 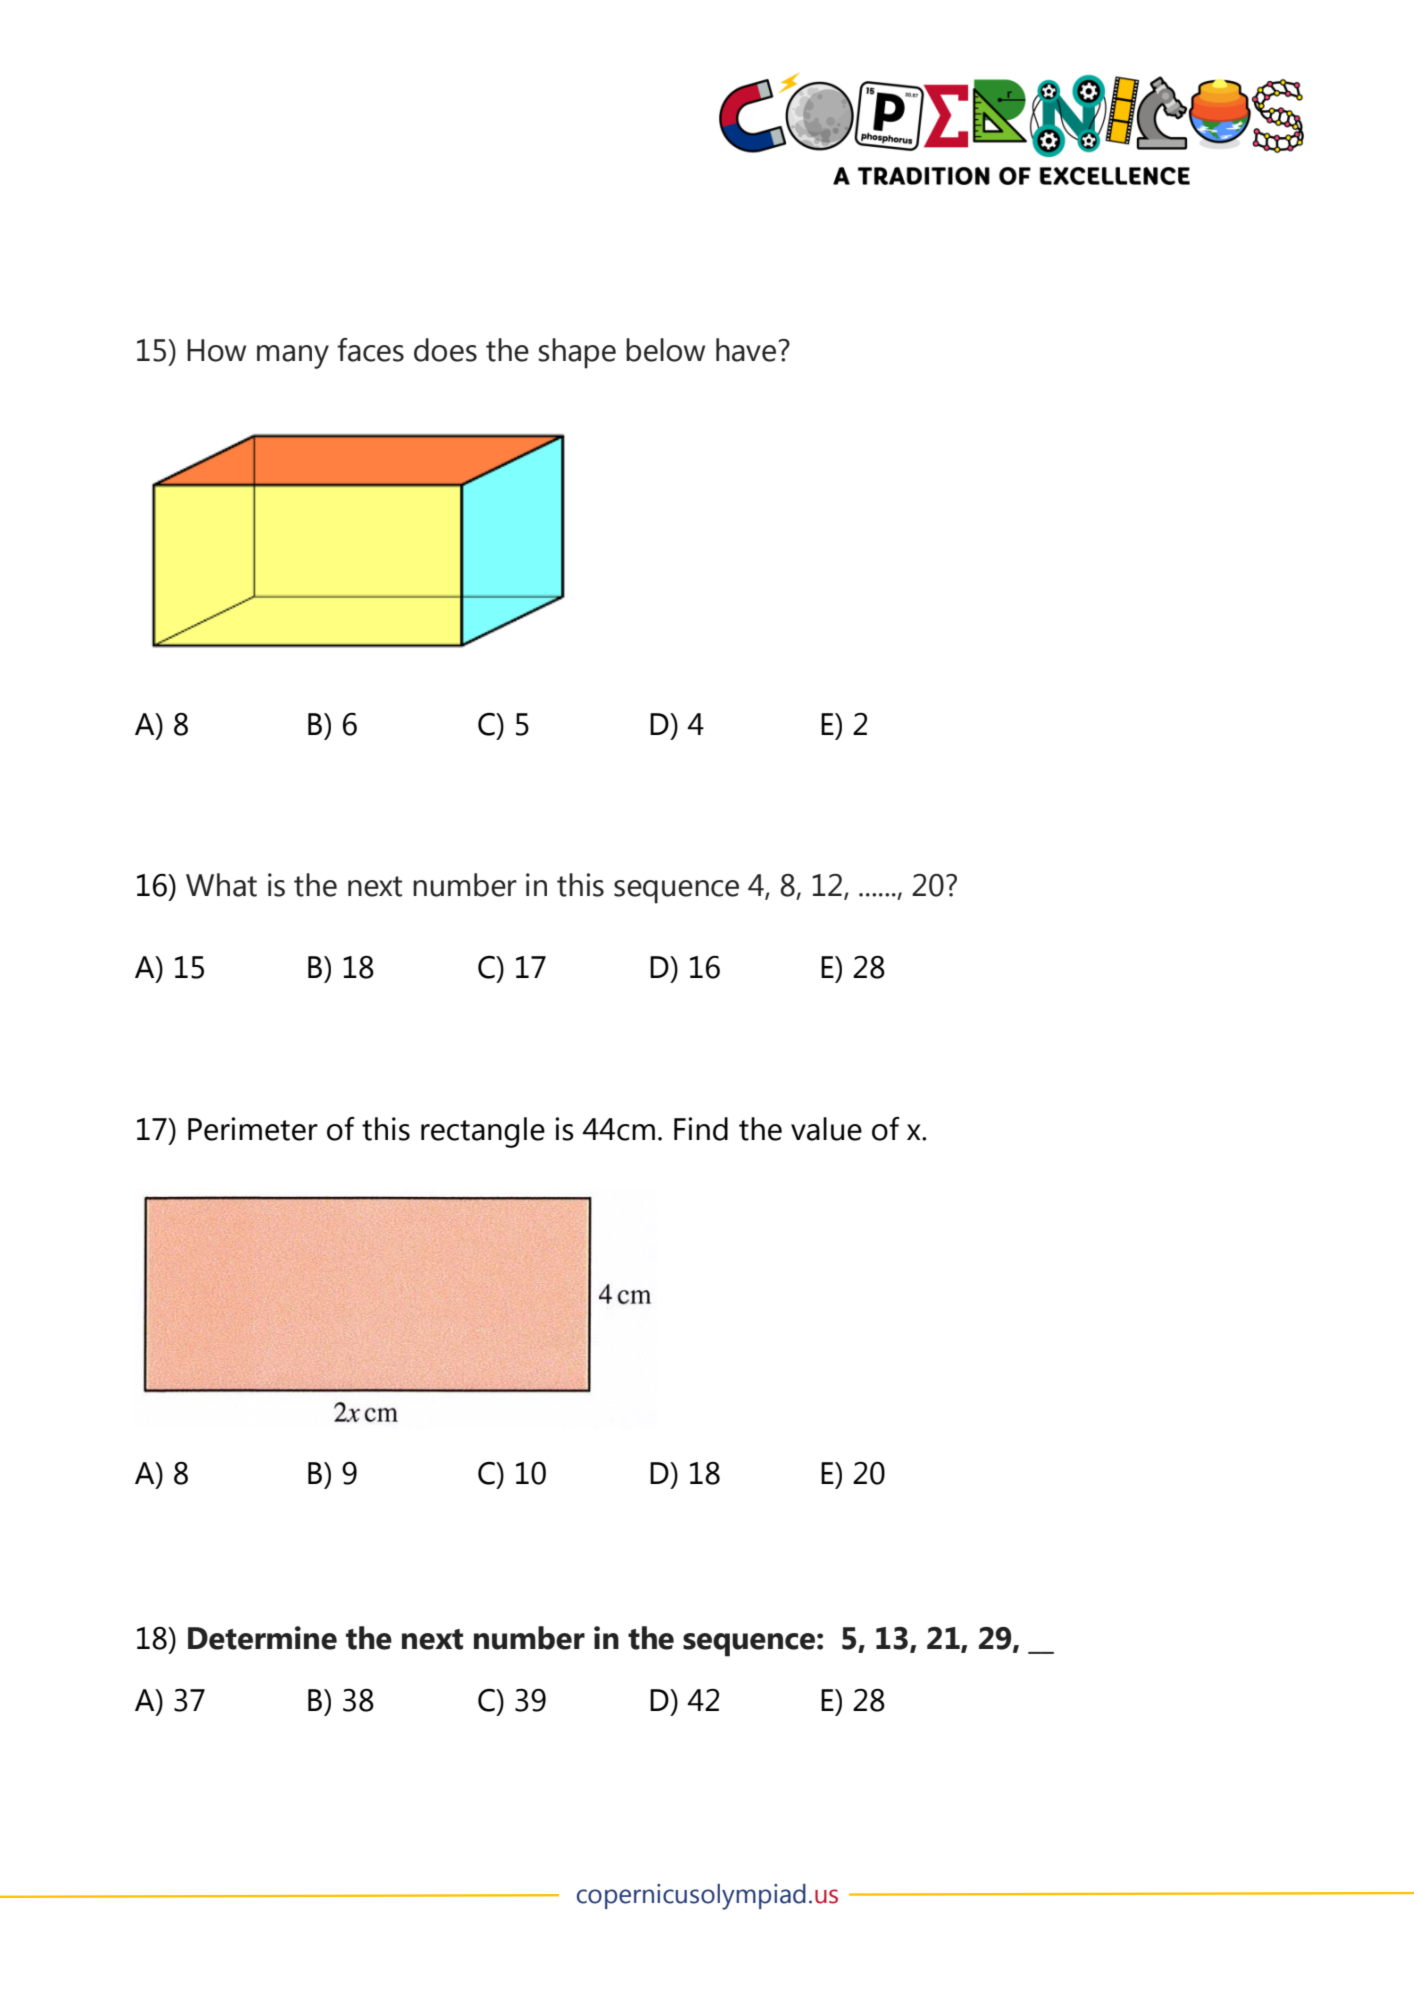 I want to click on Find, so click(x=701, y=1129).
